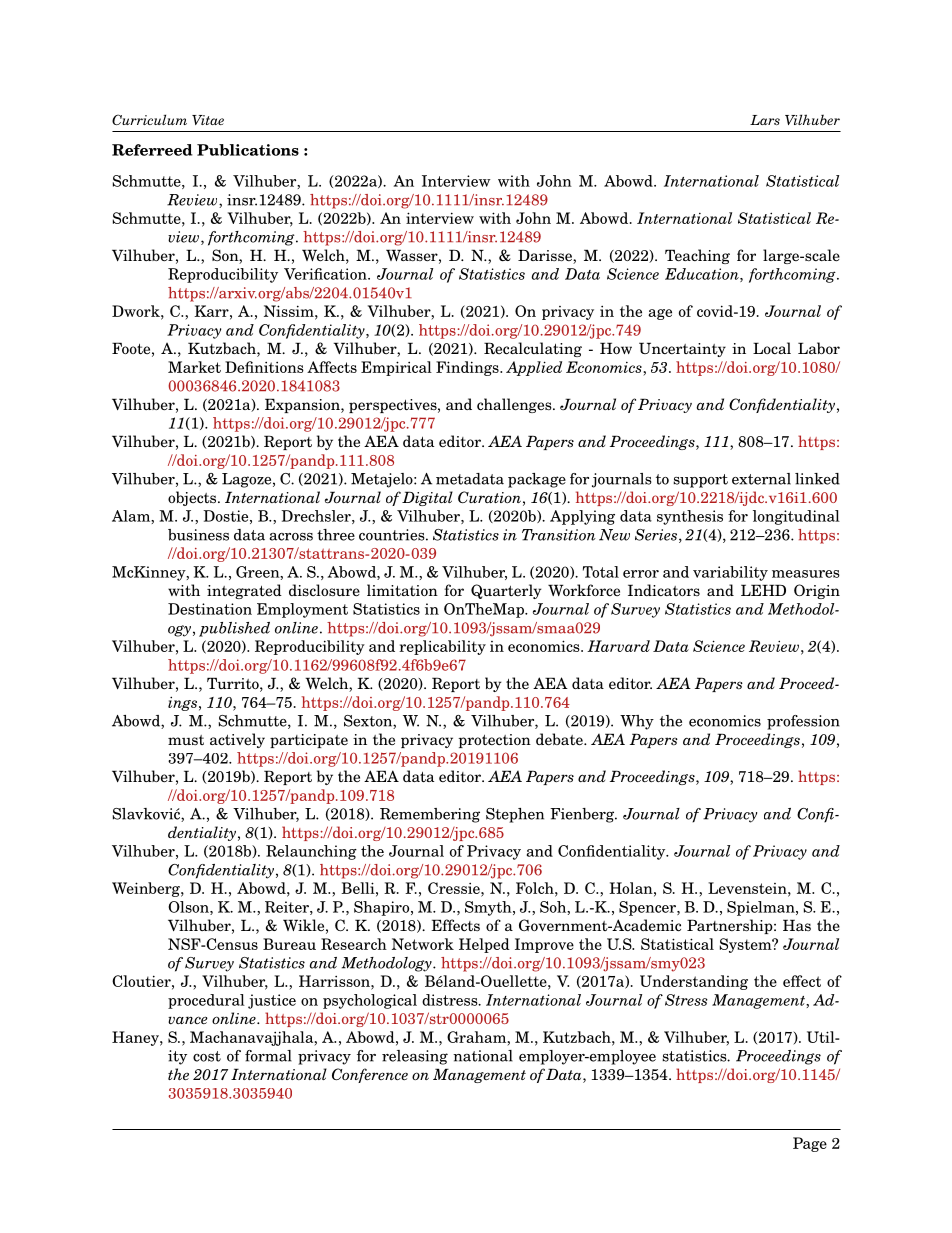  Describe the element at coordinates (268, 1056) in the screenshot. I see `formal` at that location.
